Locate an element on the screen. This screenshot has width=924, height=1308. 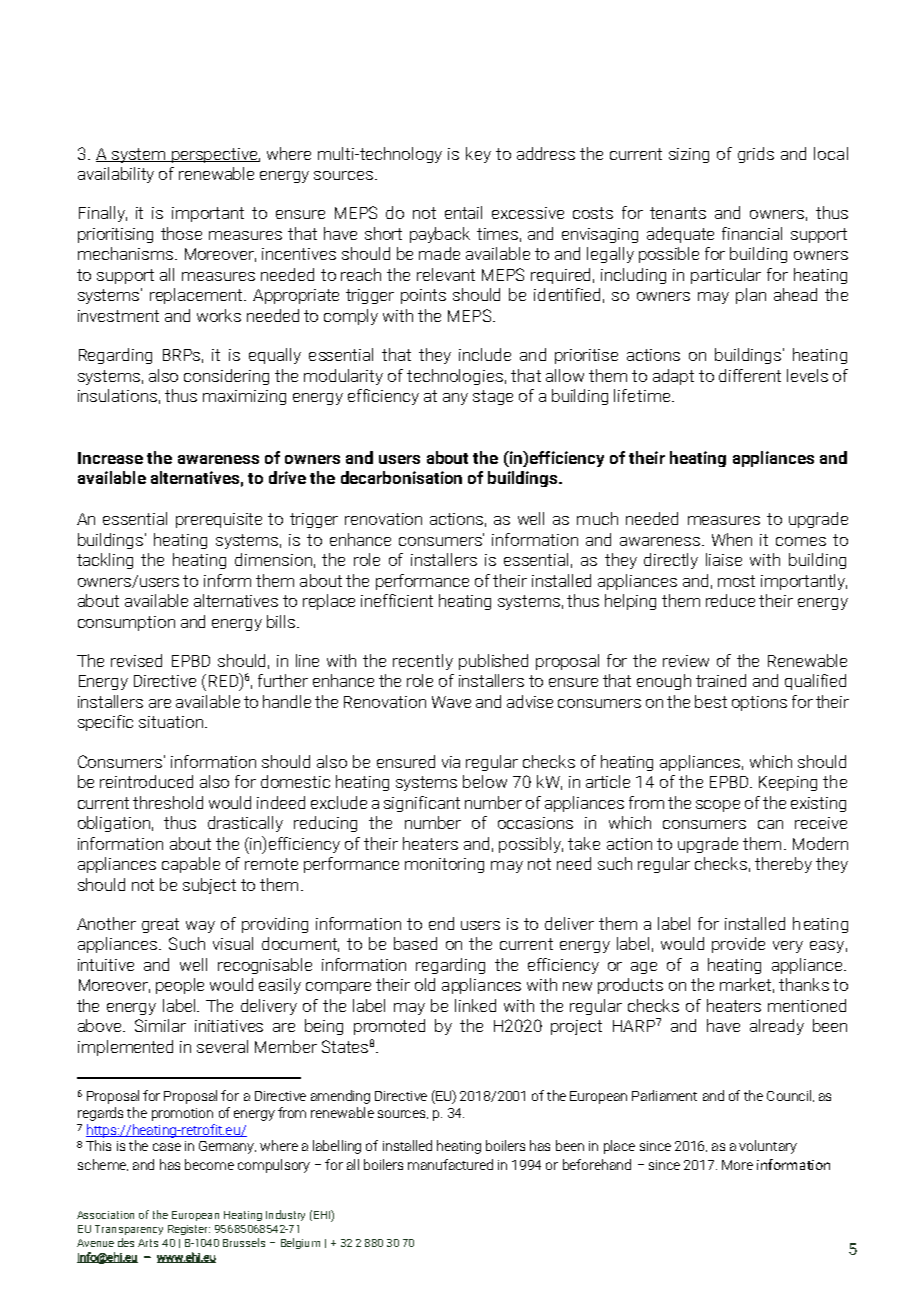
options is located at coordinates (759, 703).
